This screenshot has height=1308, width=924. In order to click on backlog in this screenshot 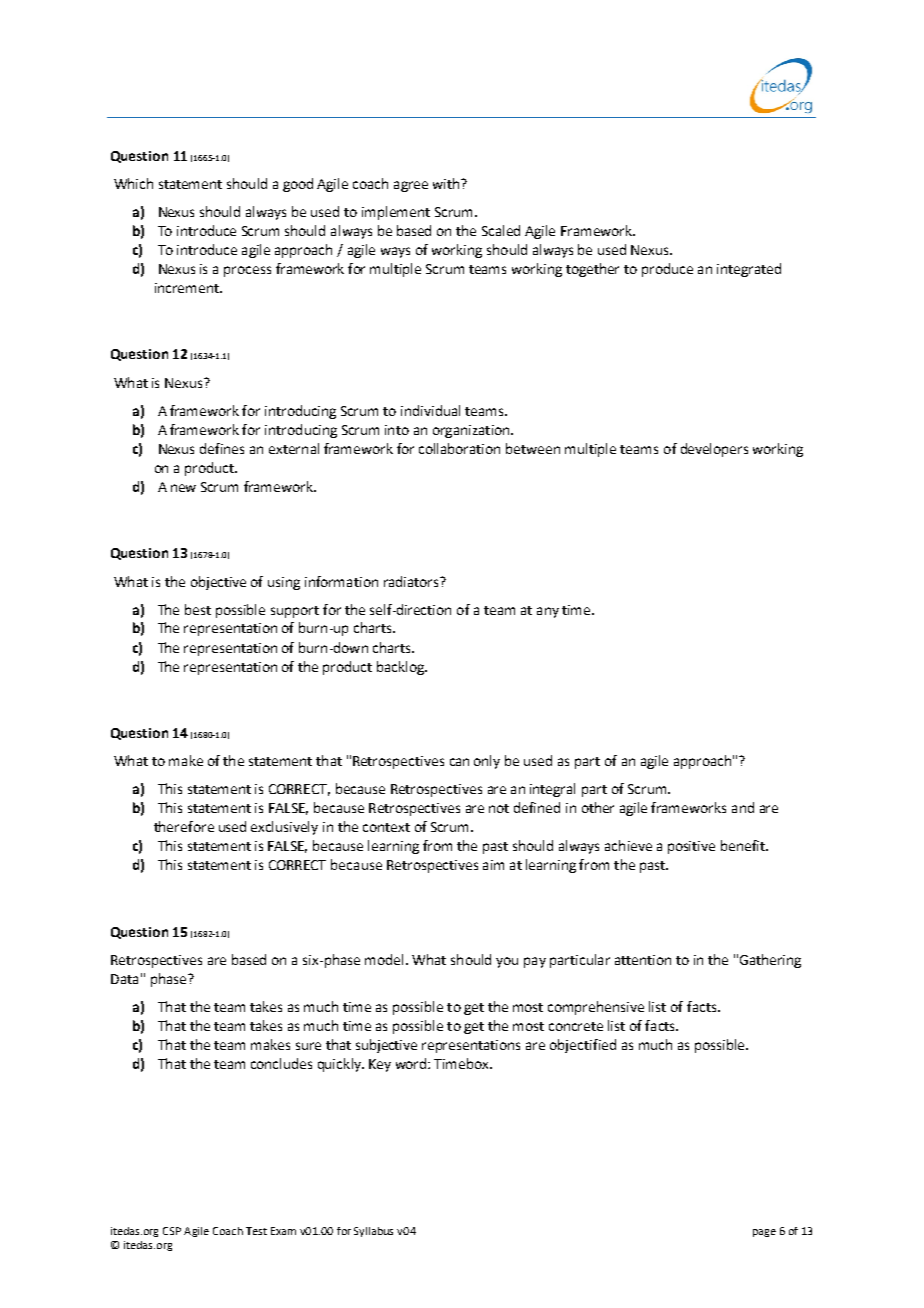, I will do `click(402, 668)`.
